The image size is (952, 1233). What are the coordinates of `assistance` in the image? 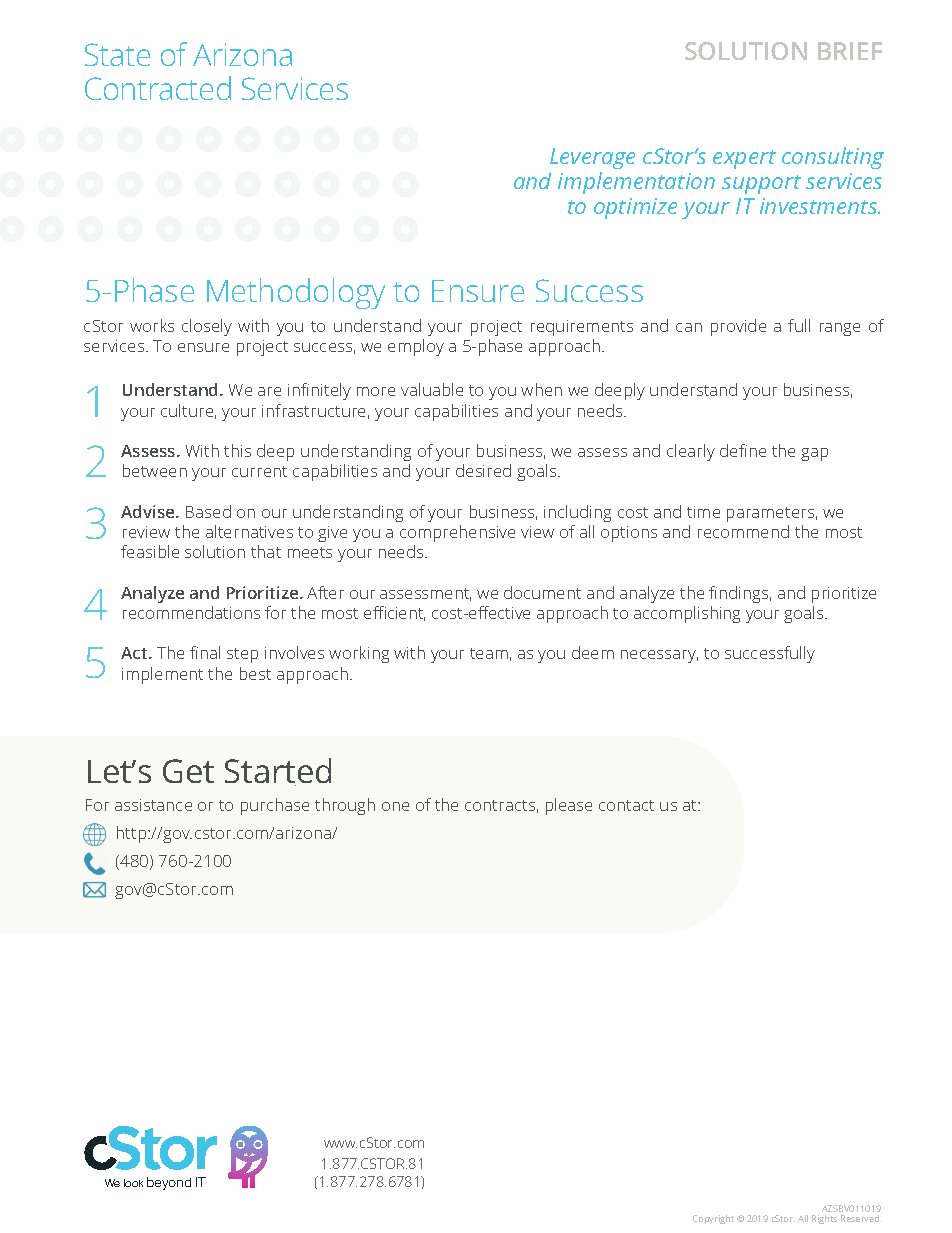 It's located at (153, 805).
